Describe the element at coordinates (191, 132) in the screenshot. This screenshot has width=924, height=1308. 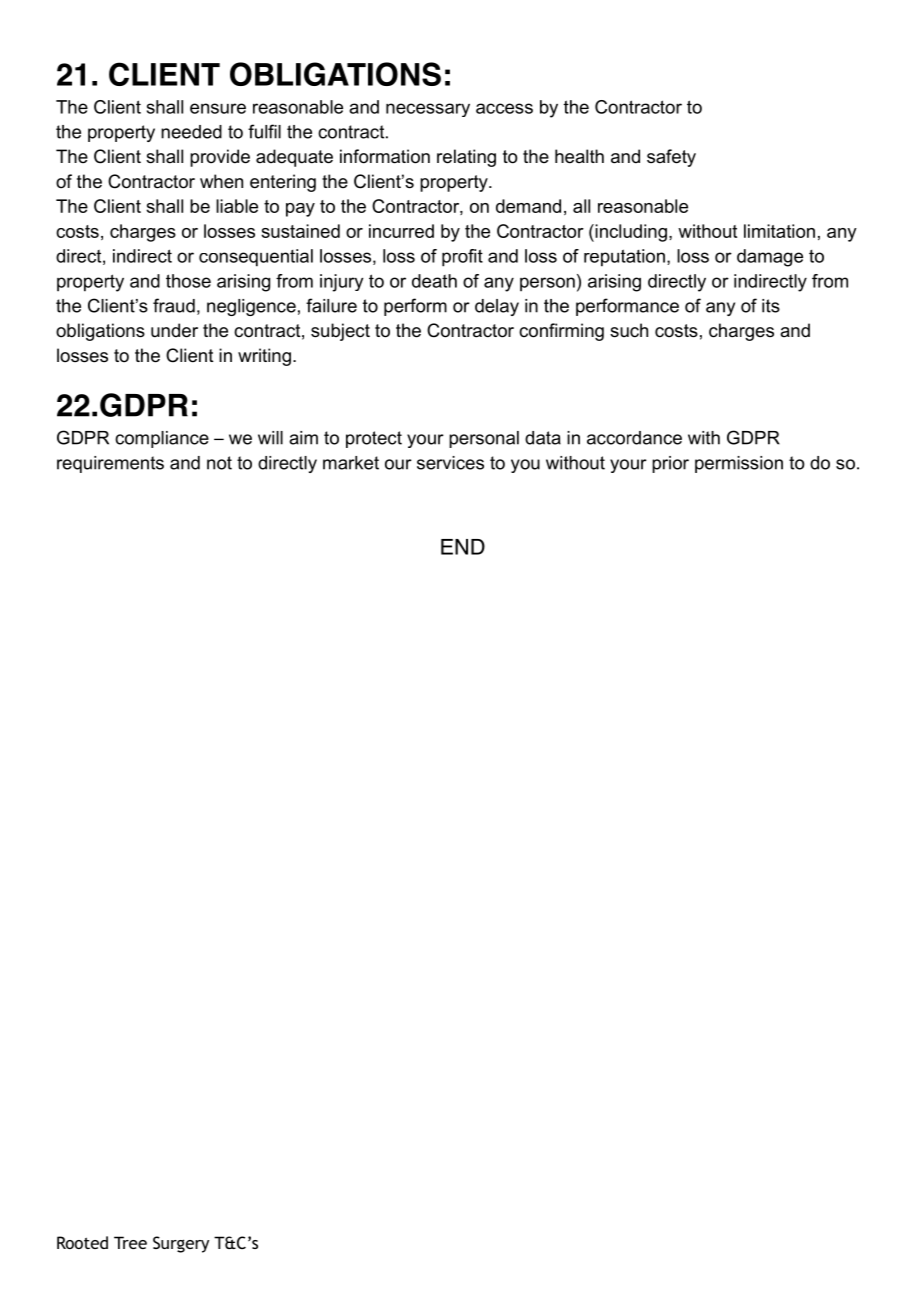
I see `needed` at that location.
